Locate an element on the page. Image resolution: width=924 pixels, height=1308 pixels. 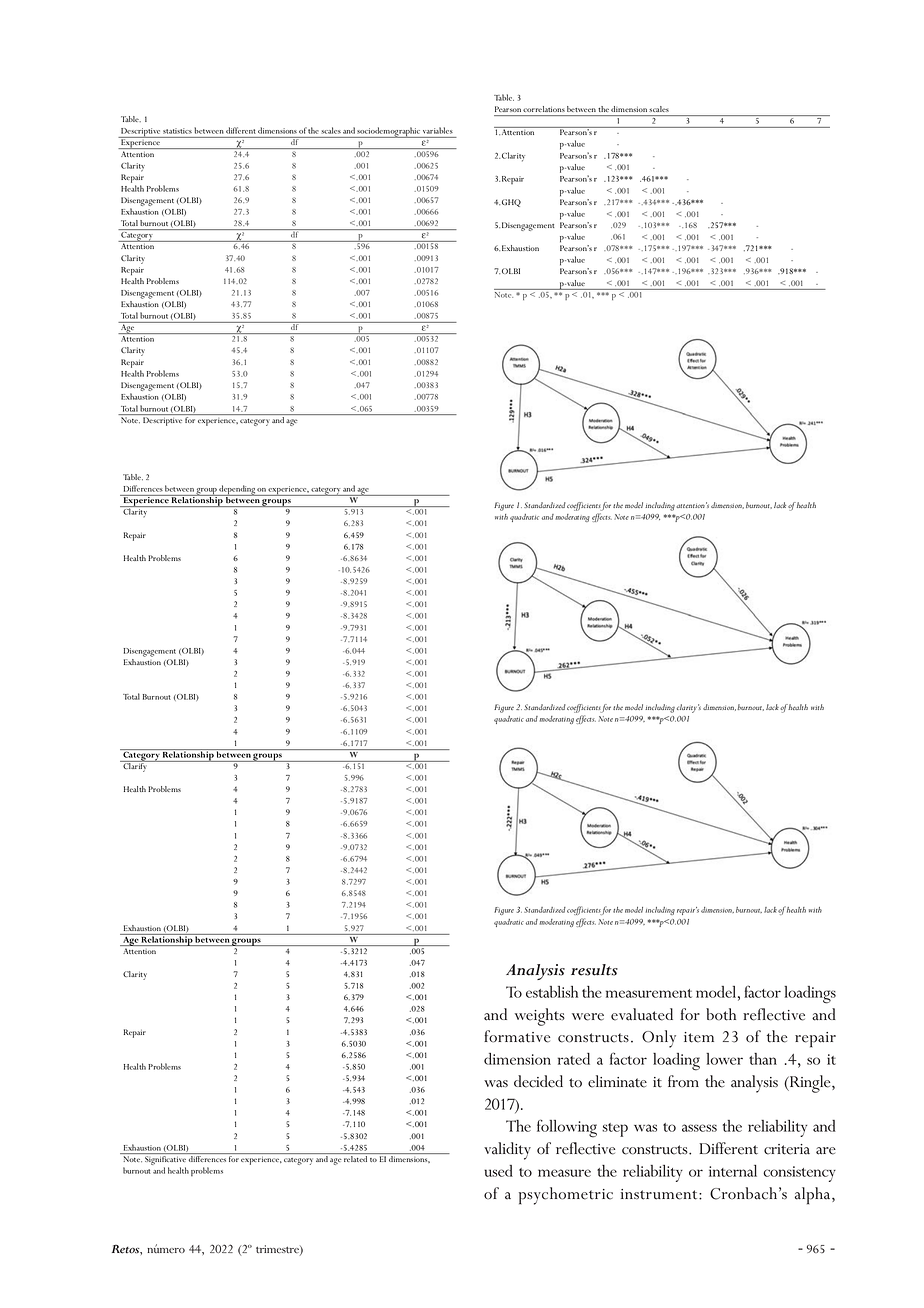
statistics is located at coordinates (177, 131).
